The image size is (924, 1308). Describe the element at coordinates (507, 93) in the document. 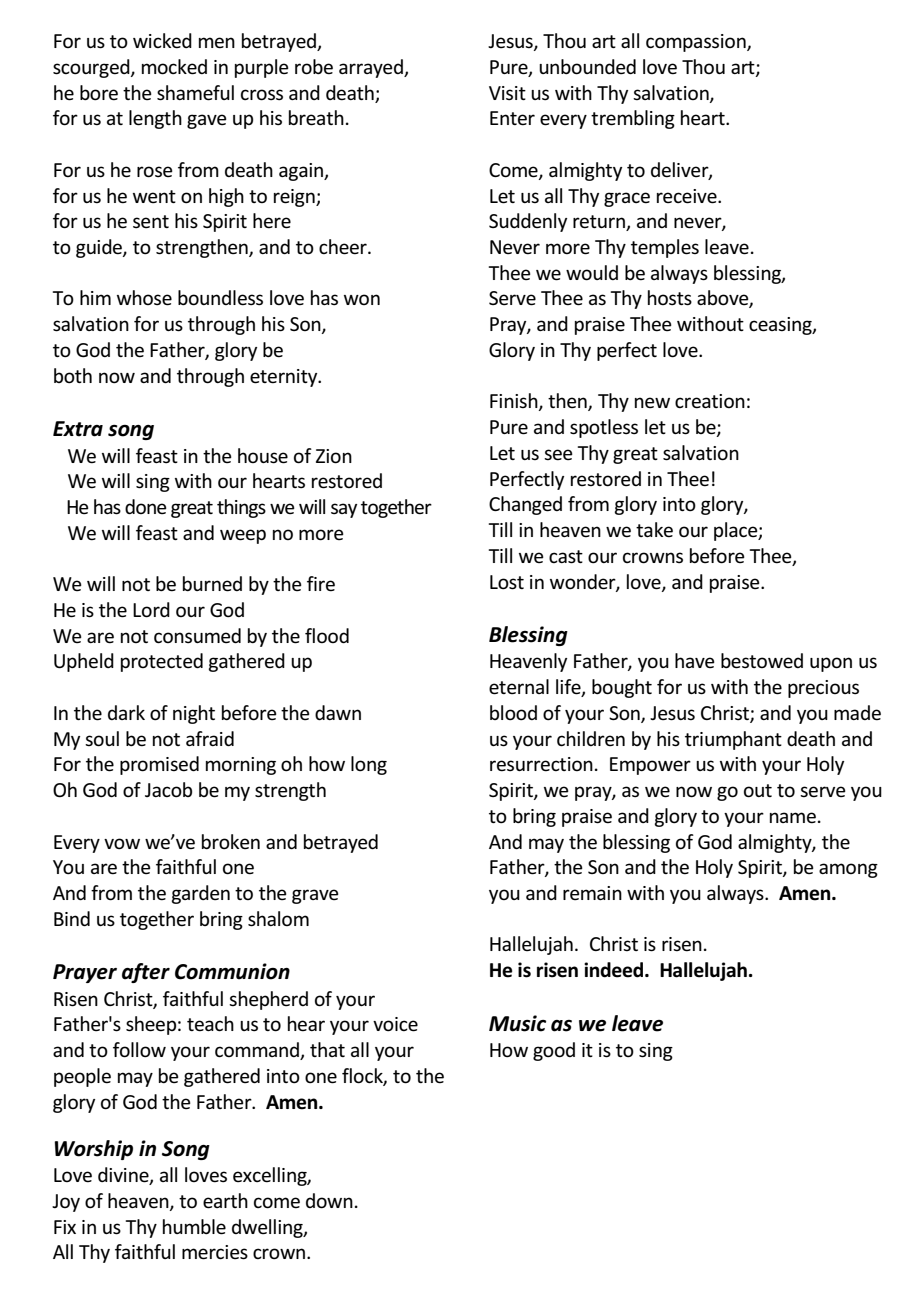

I see `Visit` at that location.
